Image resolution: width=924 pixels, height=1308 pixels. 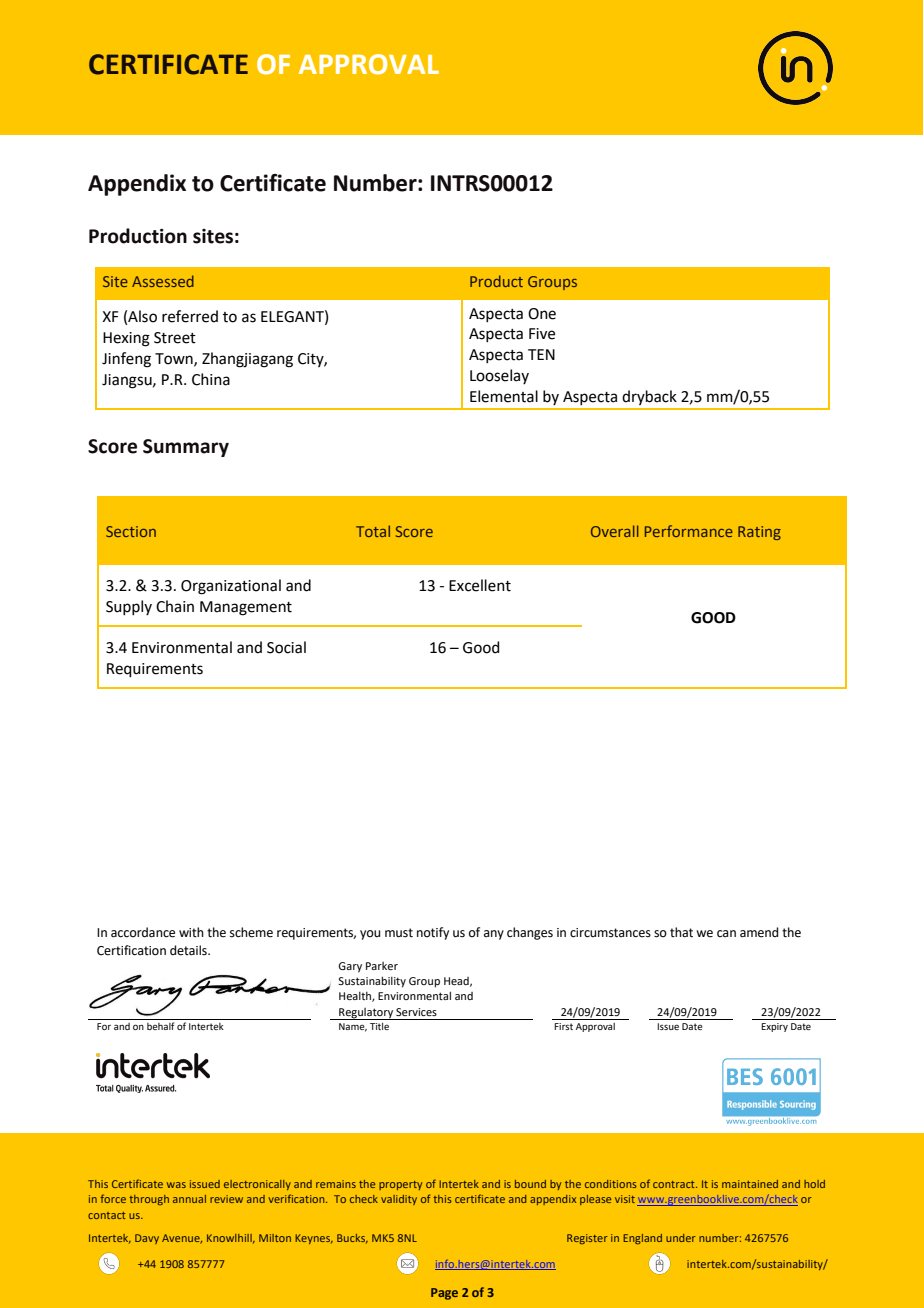 What do you see at coordinates (189, 950) in the page?
I see `details` at bounding box center [189, 950].
